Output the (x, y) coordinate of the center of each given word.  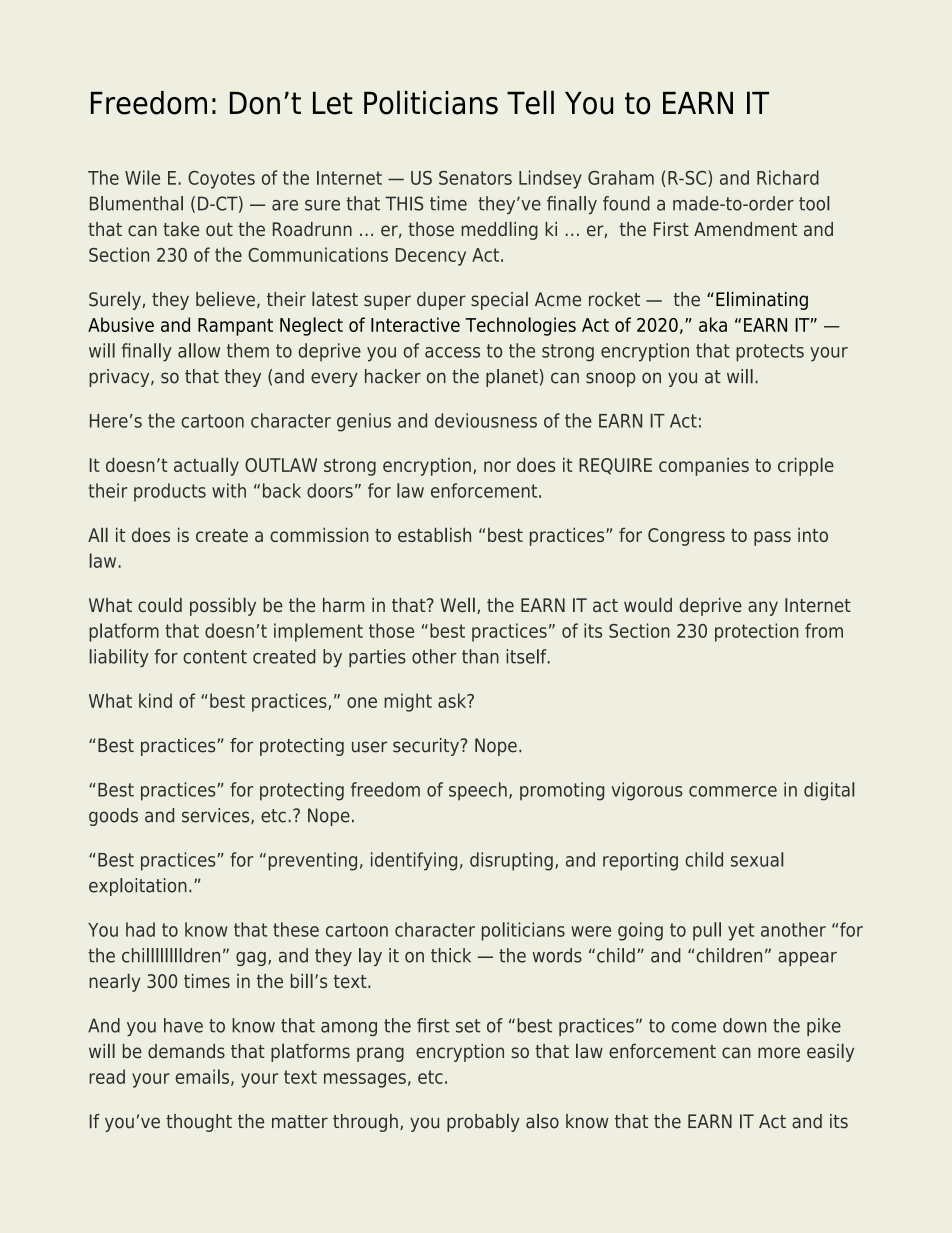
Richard (788, 177)
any (763, 608)
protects (770, 353)
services (217, 816)
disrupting (511, 861)
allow (199, 350)
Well (457, 605)
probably (483, 1123)
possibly (223, 607)
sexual (757, 859)
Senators (475, 178)
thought (199, 1123)
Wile (142, 177)
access (452, 352)
